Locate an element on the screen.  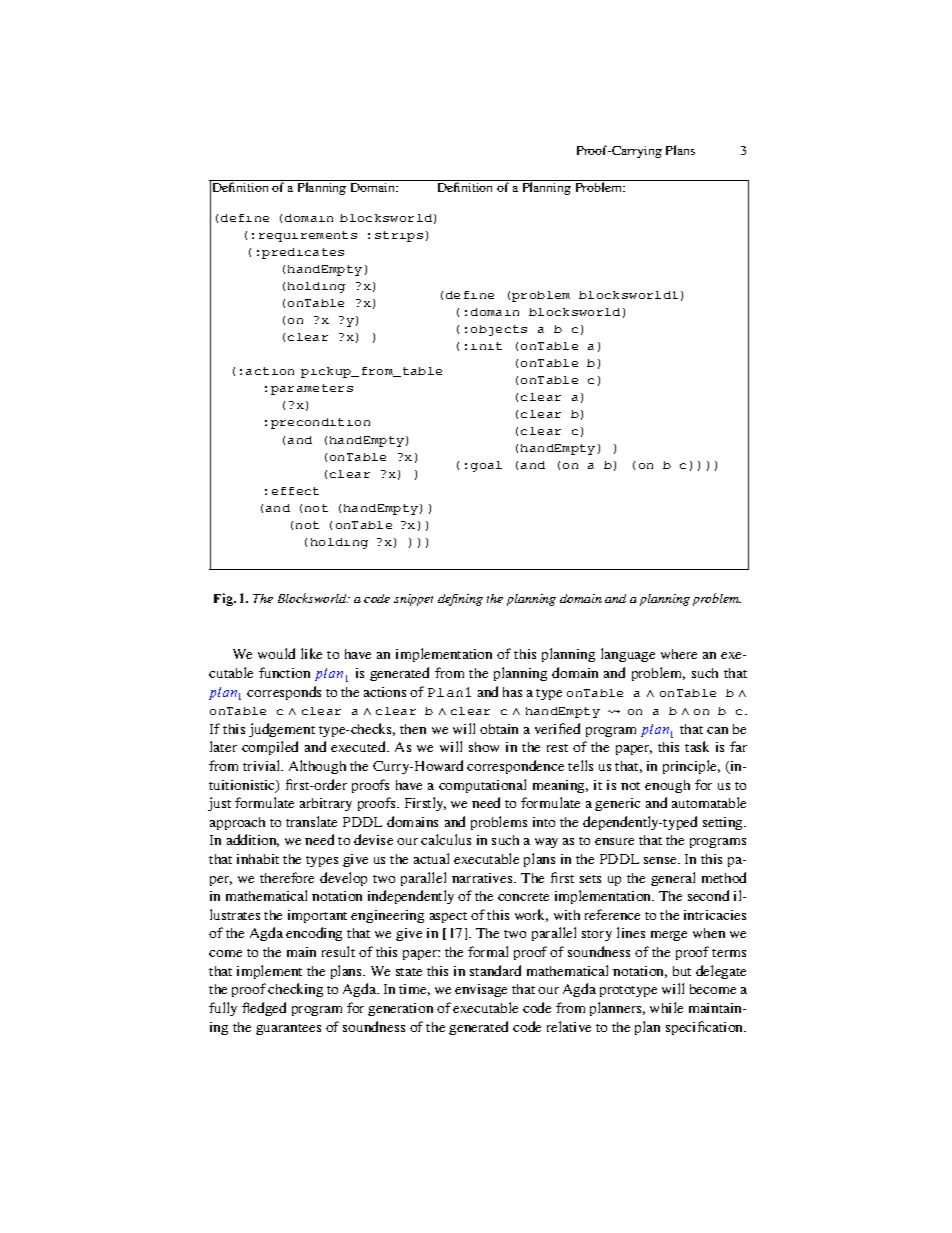
precondition is located at coordinates (320, 423).
